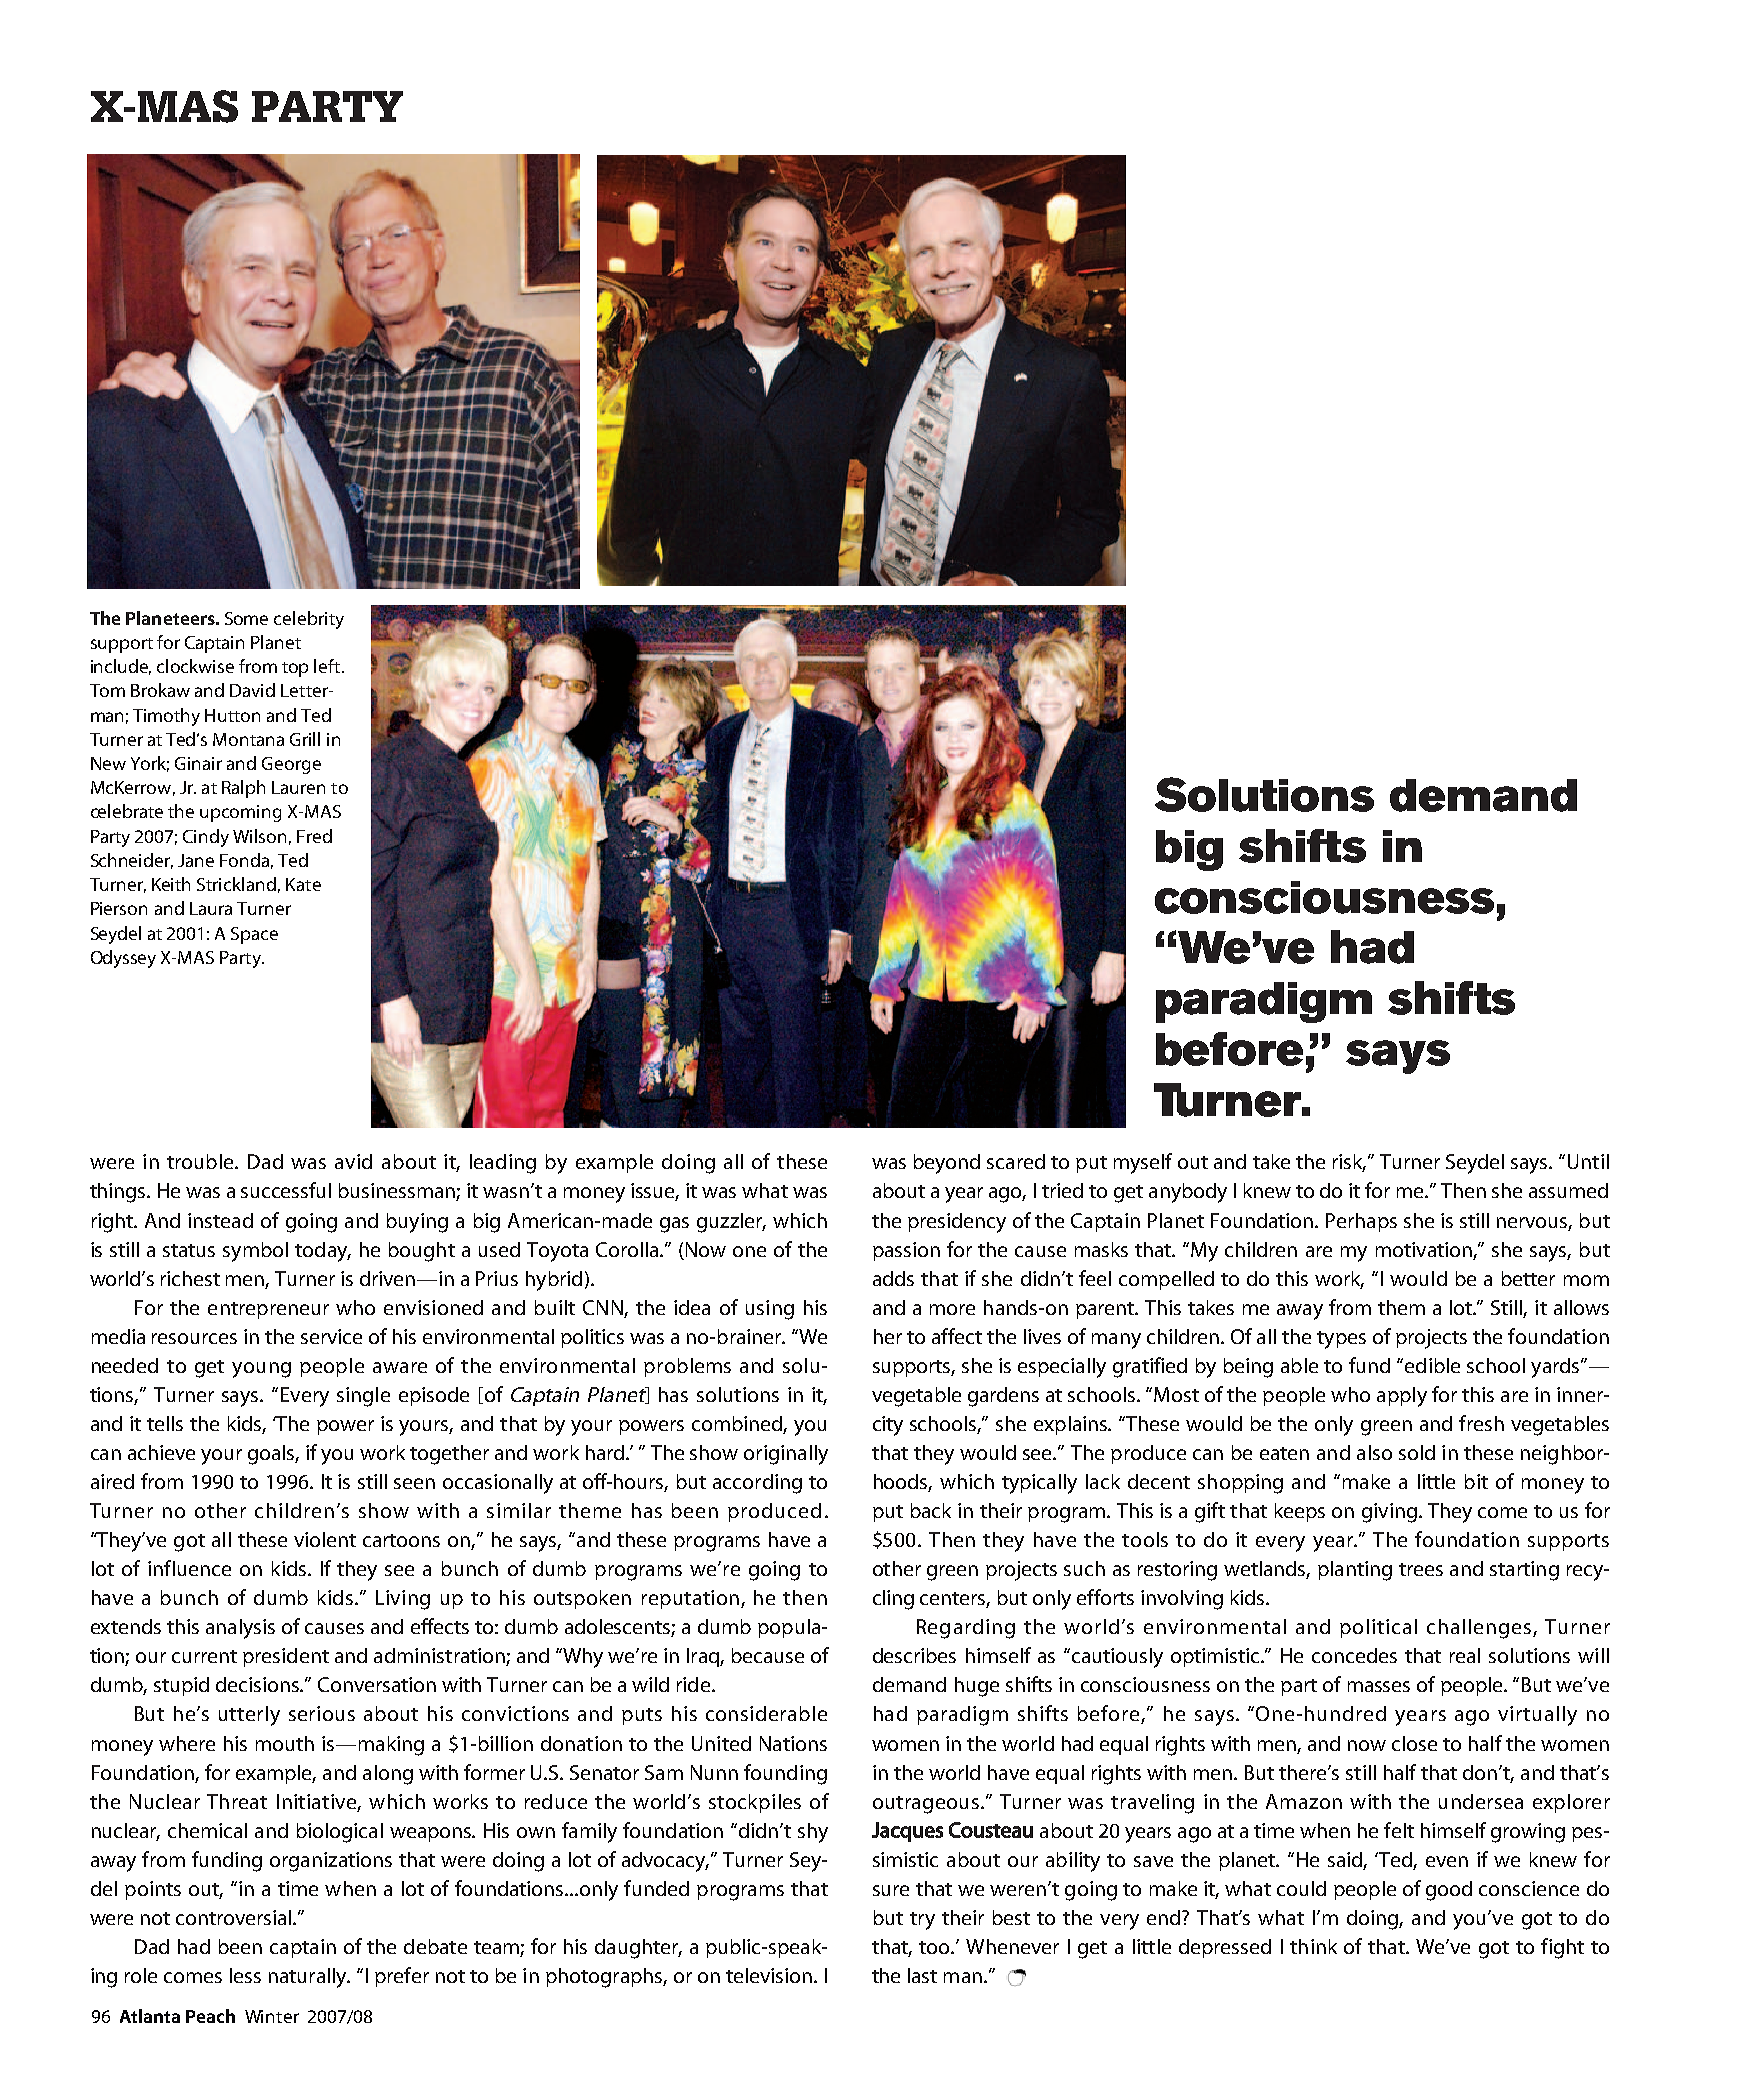  What do you see at coordinates (309, 1978) in the screenshot?
I see `naturally` at bounding box center [309, 1978].
